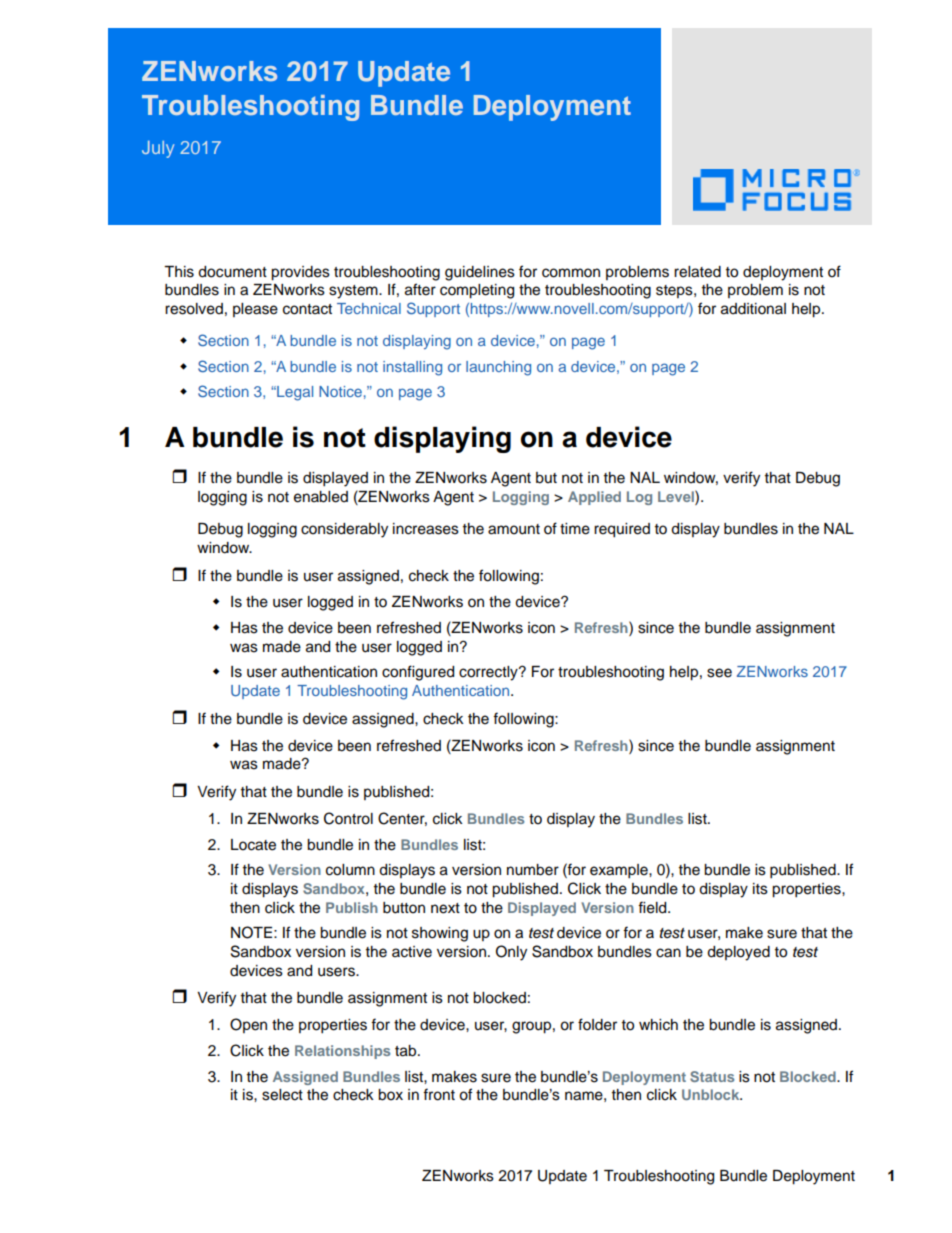 This screenshot has height=1233, width=952. What do you see at coordinates (697, 272) in the screenshot?
I see `related` at bounding box center [697, 272].
